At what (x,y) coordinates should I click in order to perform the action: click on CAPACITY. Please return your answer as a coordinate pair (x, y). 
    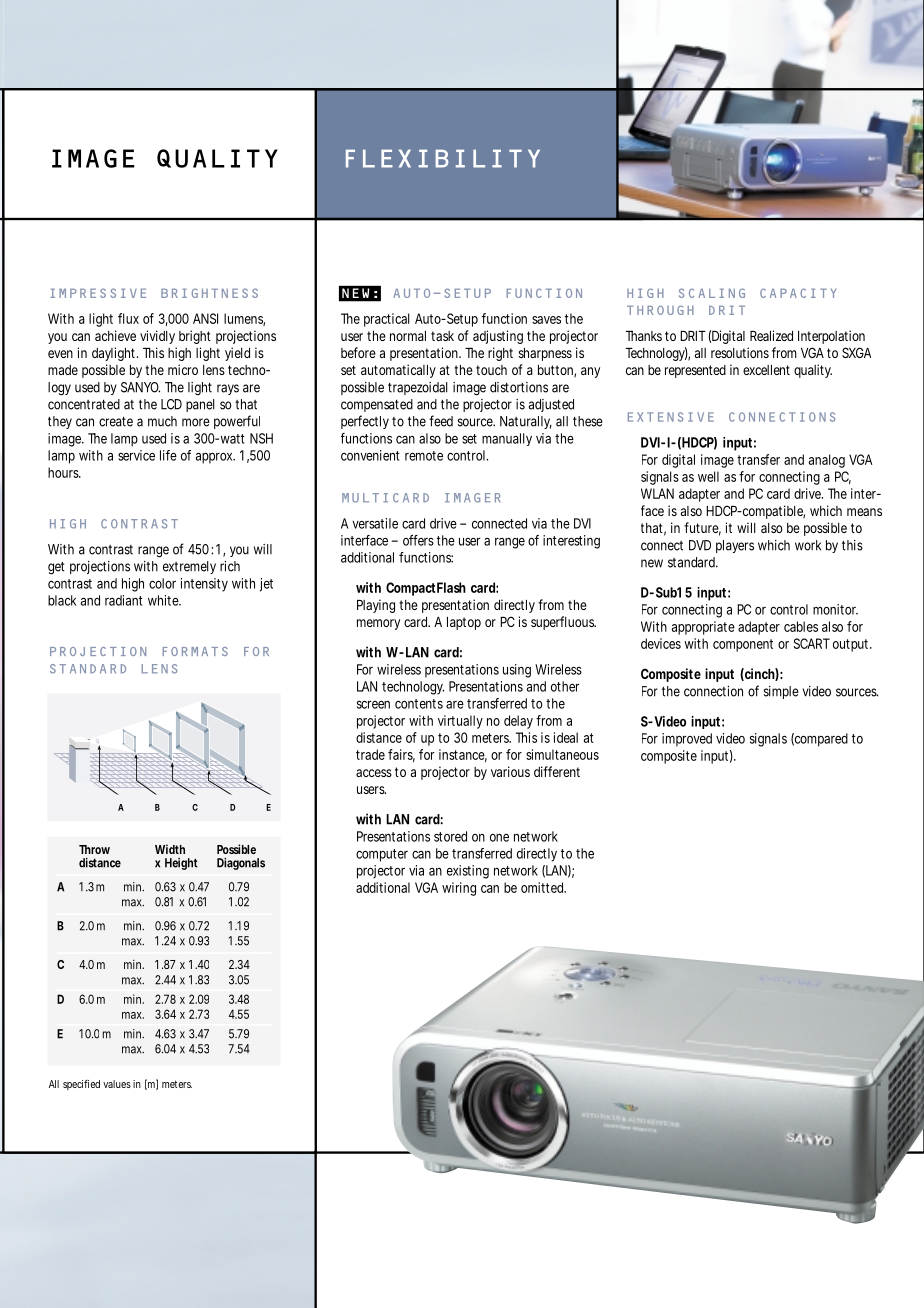
    Looking at the image, I should click on (798, 293).
